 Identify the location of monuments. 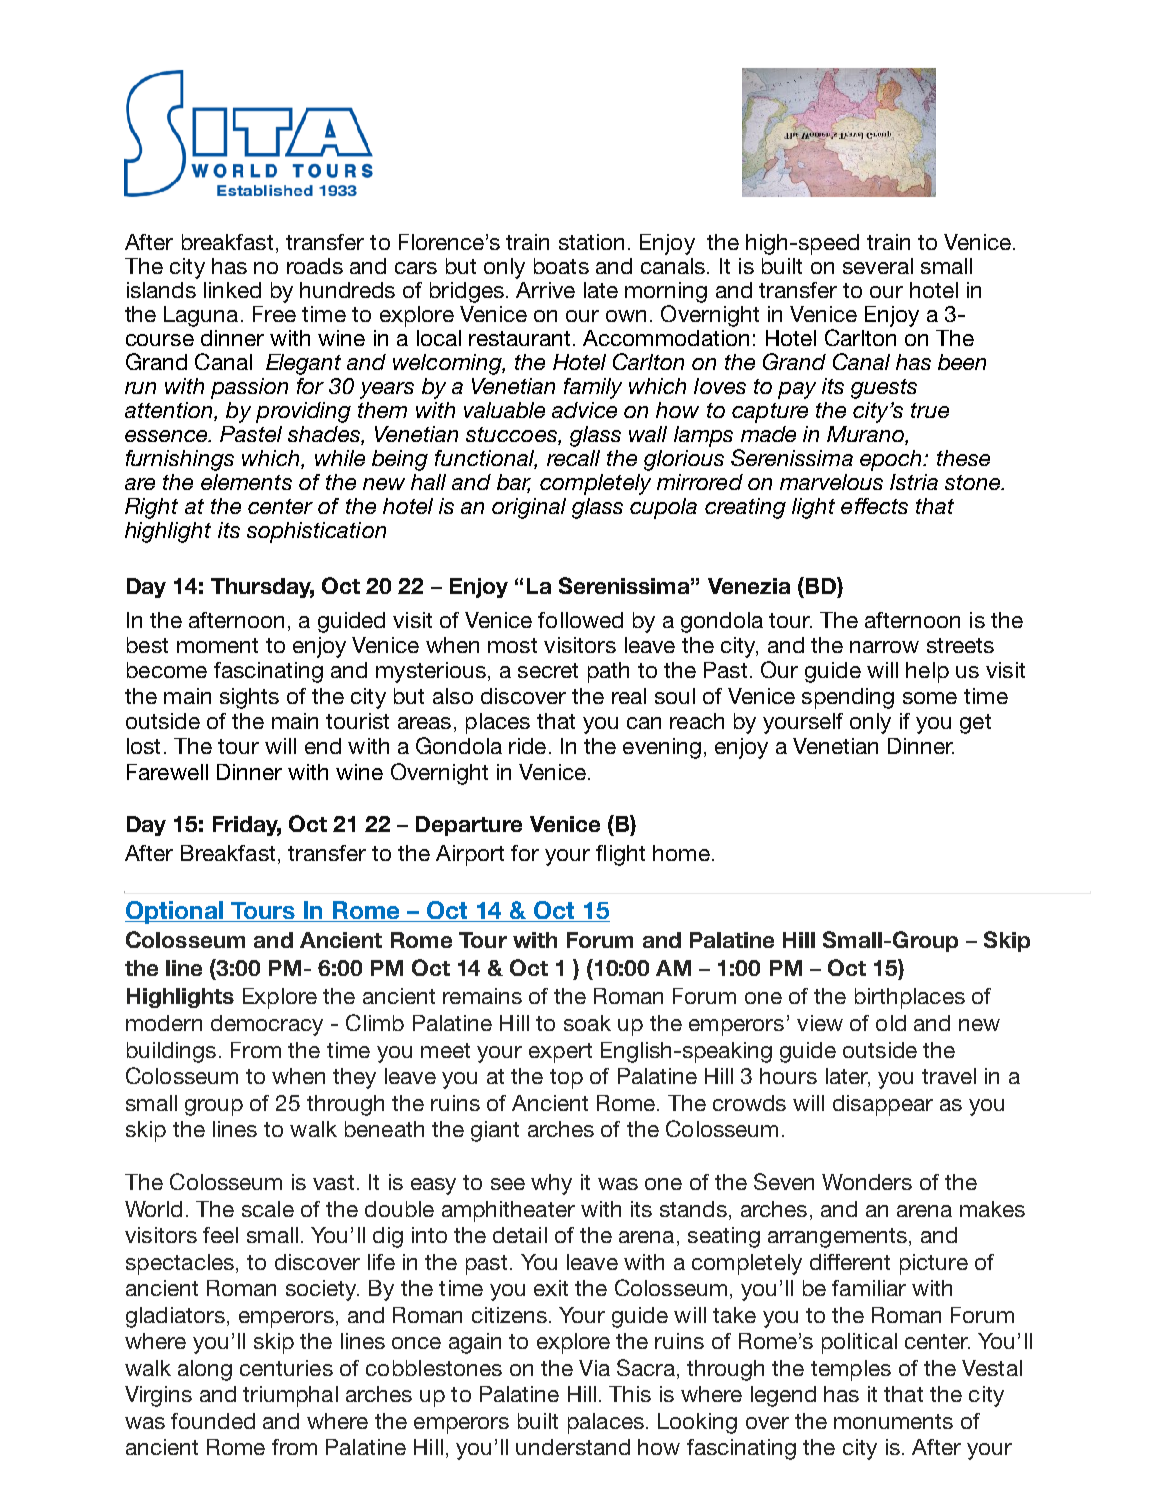
(893, 1421).
